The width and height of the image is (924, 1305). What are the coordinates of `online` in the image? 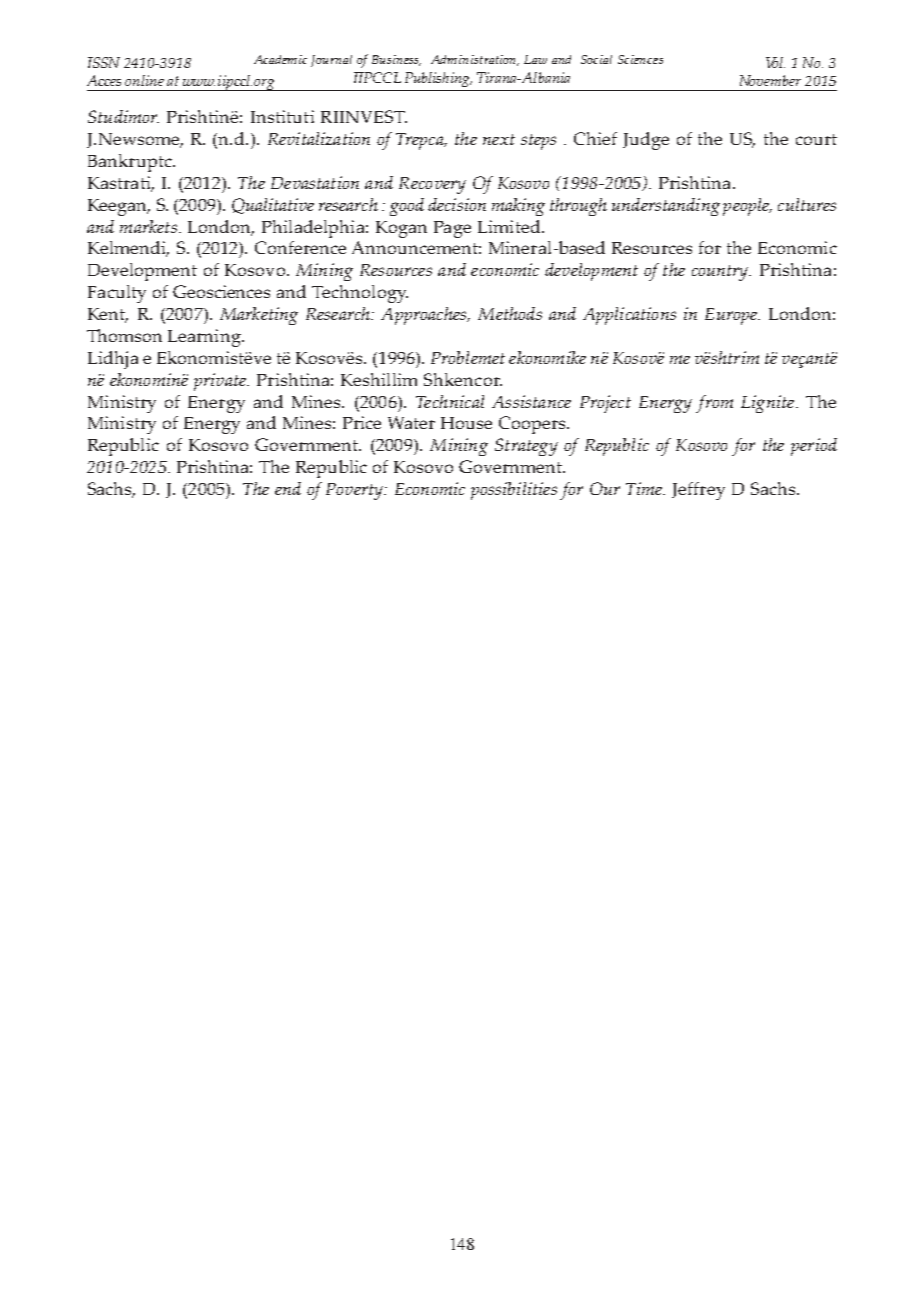 It's located at (144, 80).
